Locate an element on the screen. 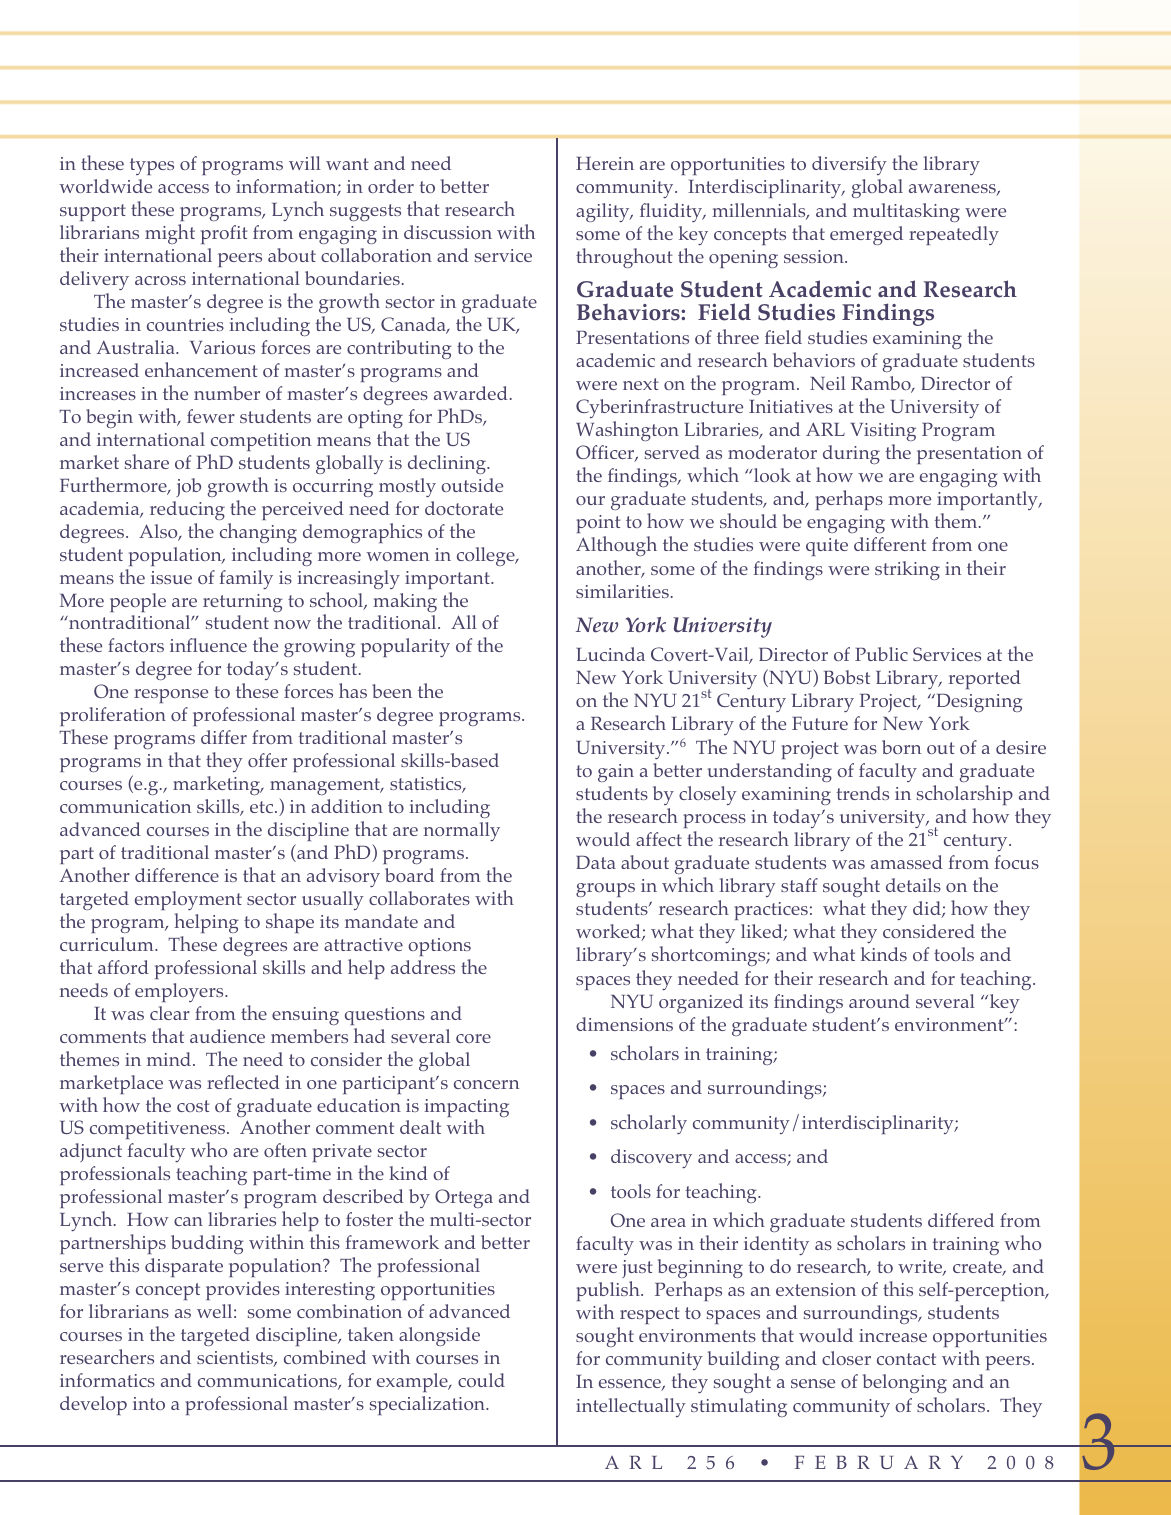  into is located at coordinates (149, 1403).
